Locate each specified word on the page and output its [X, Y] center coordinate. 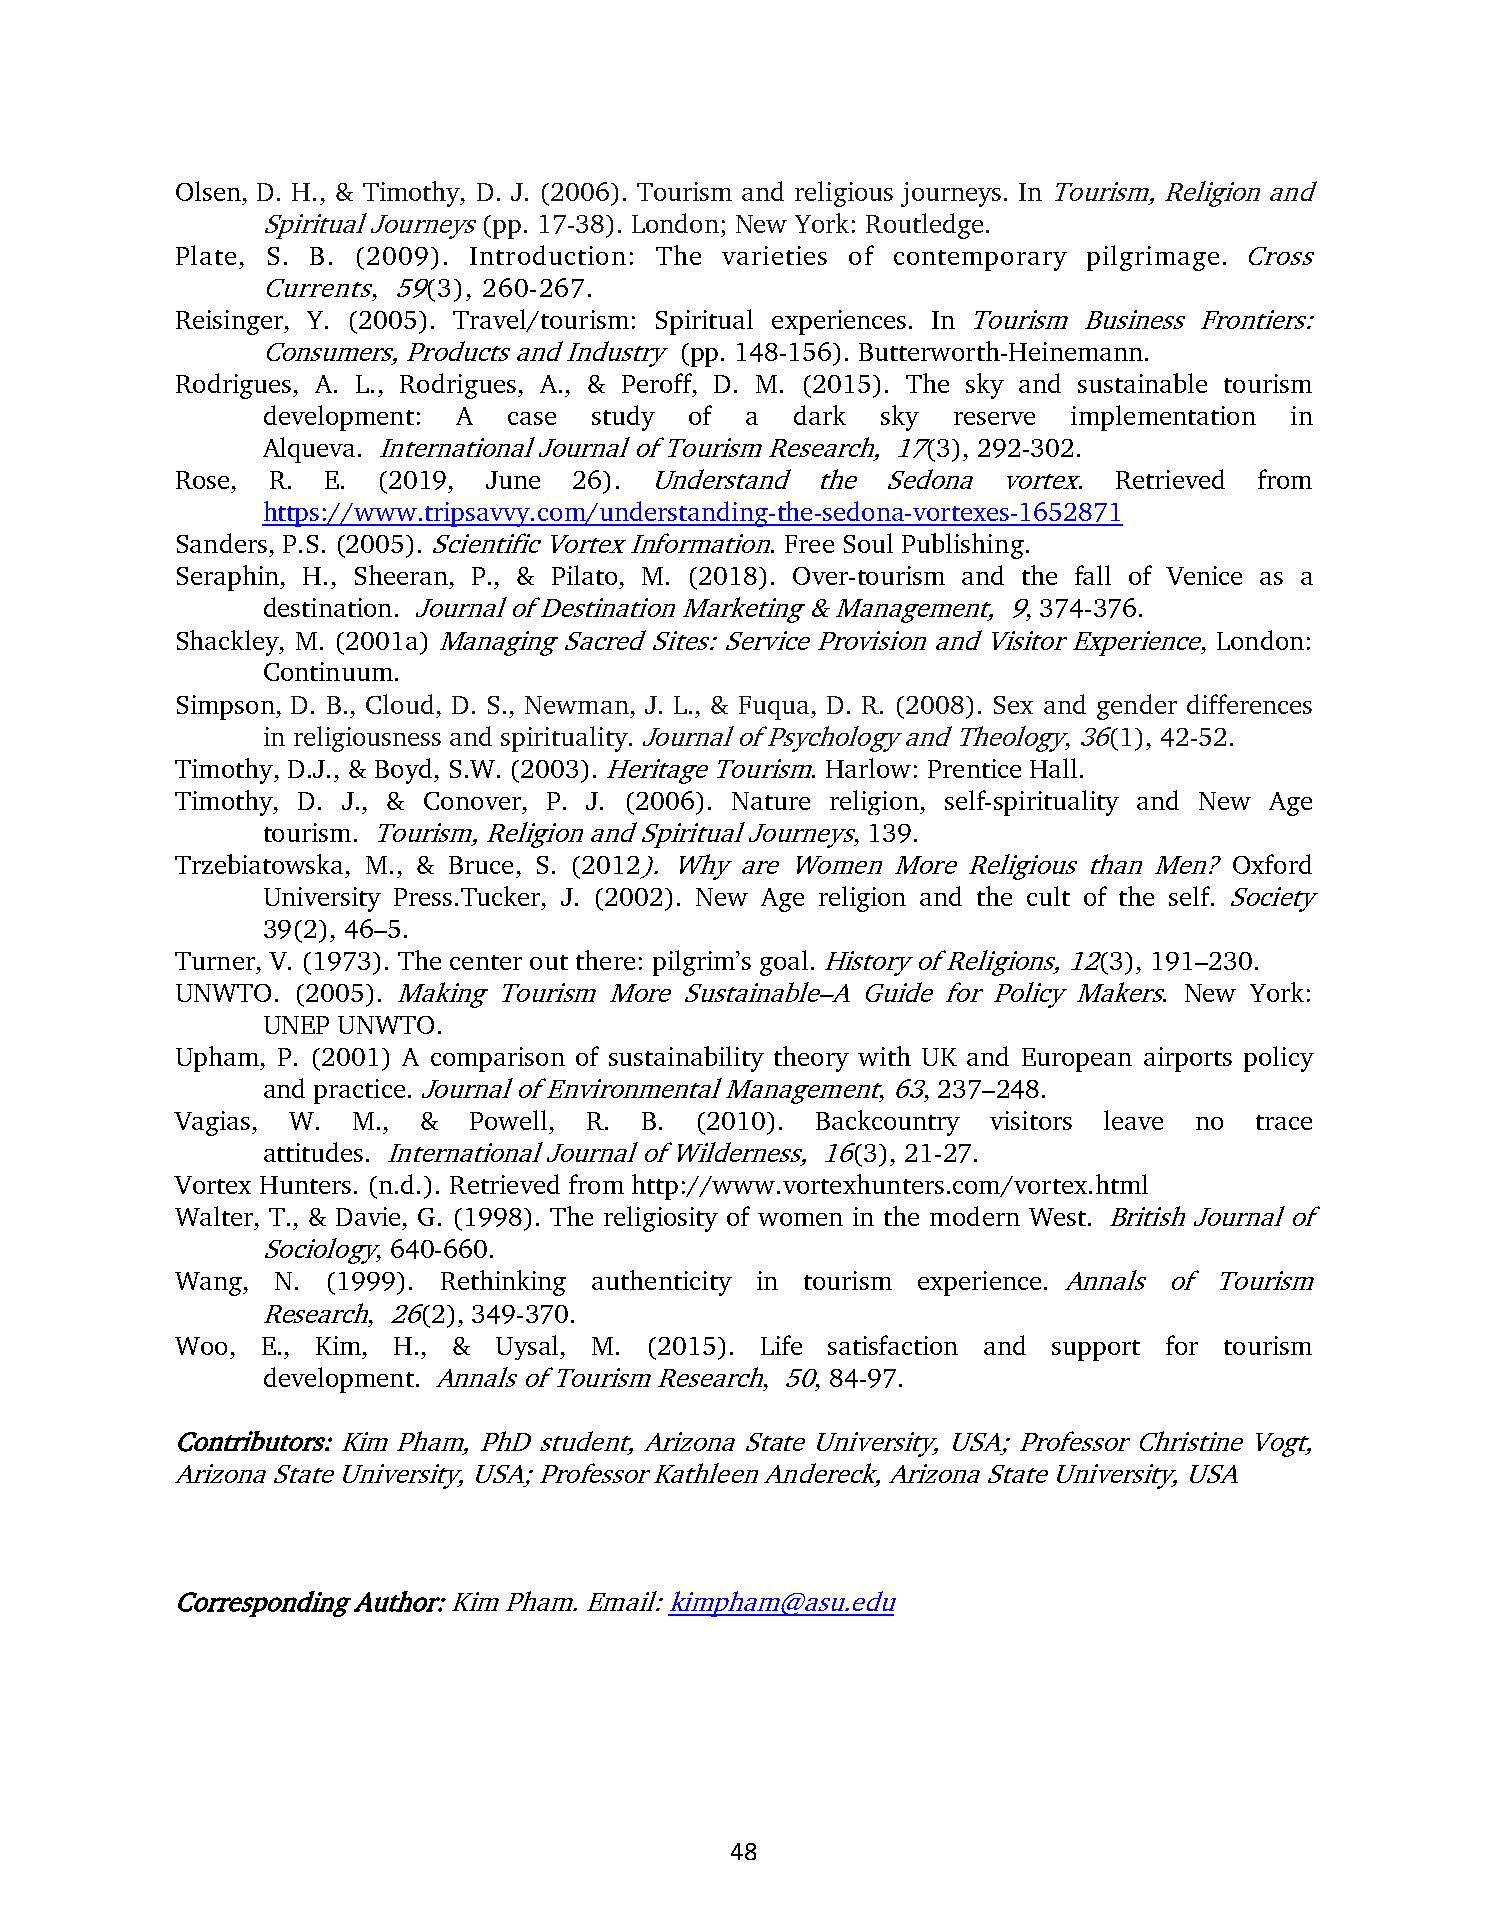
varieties [774, 255]
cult [1048, 896]
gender [1137, 707]
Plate [206, 255]
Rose [202, 480]
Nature [771, 801]
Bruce [481, 865]
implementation [1163, 418]
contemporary [980, 260]
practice [359, 1091]
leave [1133, 1120]
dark [820, 415]
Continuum [328, 671]
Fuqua [776, 708]
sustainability [686, 1059]
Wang [210, 1284]
